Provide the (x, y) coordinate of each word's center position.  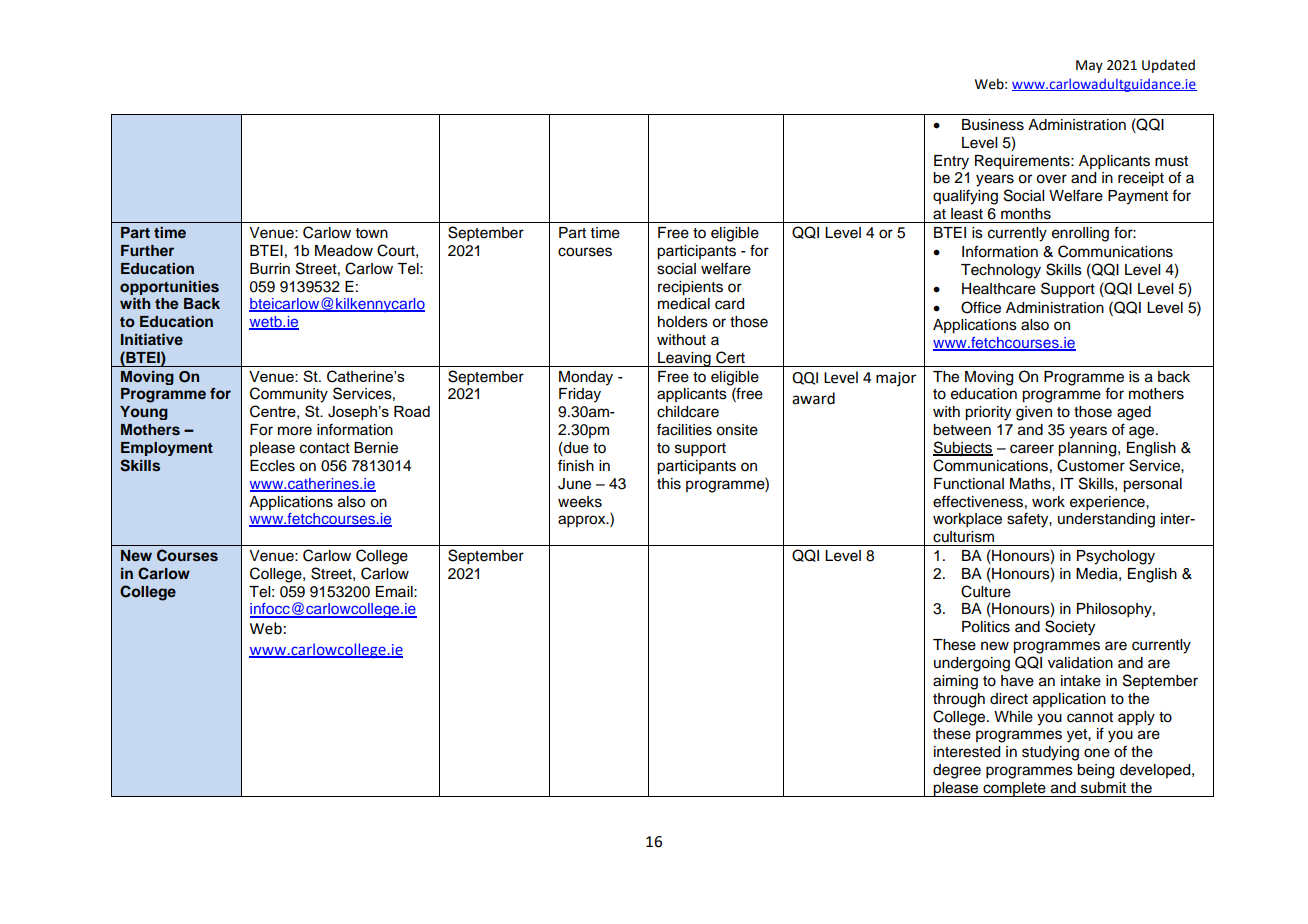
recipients (690, 288)
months (1026, 214)
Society (1070, 628)
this (669, 484)
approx (583, 521)
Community (289, 395)
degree (957, 771)
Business (993, 125)
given (1034, 413)
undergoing (972, 664)
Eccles (272, 466)
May (1089, 66)
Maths (1031, 484)
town (372, 233)
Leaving (684, 359)
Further (147, 250)
